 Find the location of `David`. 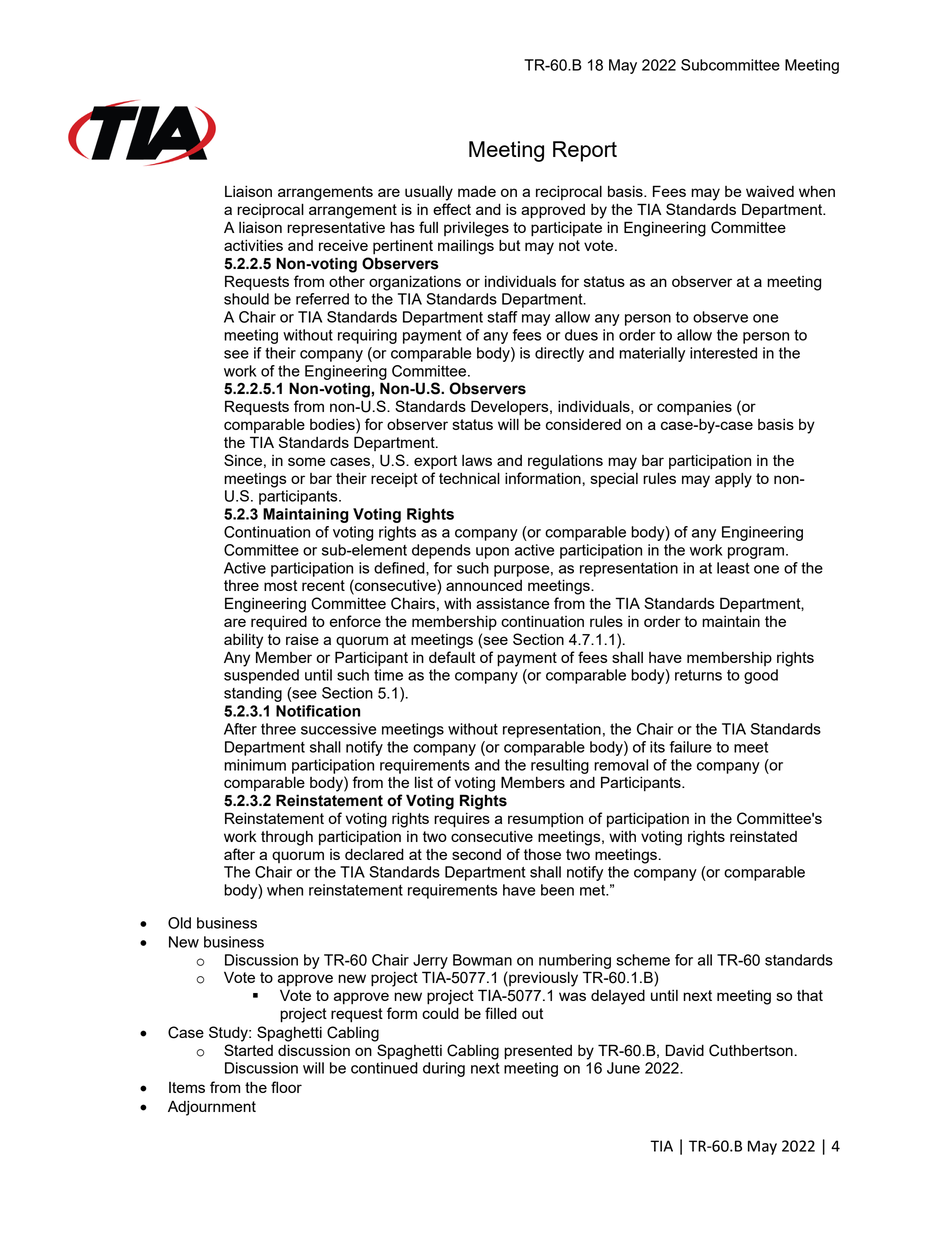

David is located at coordinates (684, 1050).
